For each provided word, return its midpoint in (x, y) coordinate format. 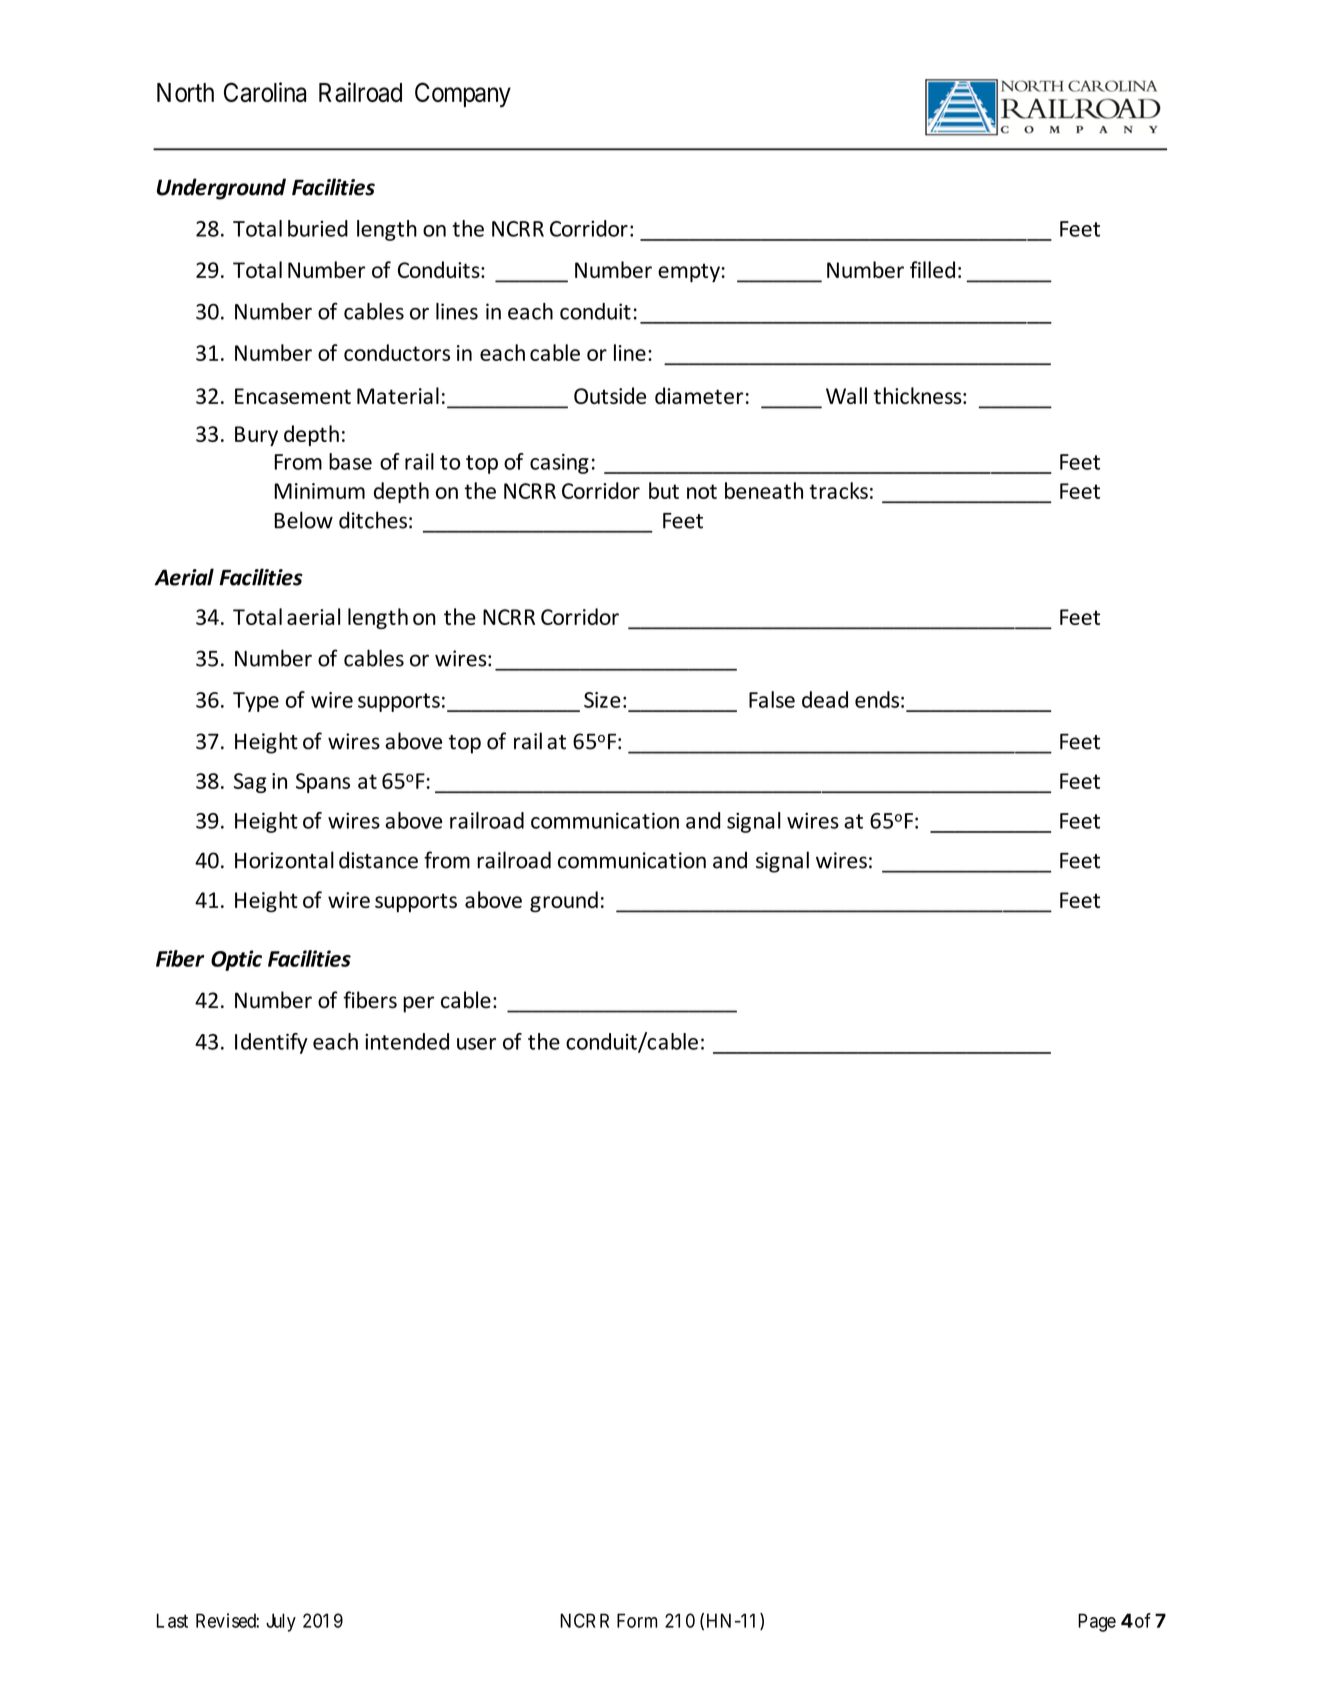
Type (256, 702)
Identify (271, 1043)
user (476, 1044)
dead (825, 699)
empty (689, 272)
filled (932, 269)
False (772, 699)
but (664, 490)
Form (637, 1620)
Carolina (265, 92)
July (281, 1622)
